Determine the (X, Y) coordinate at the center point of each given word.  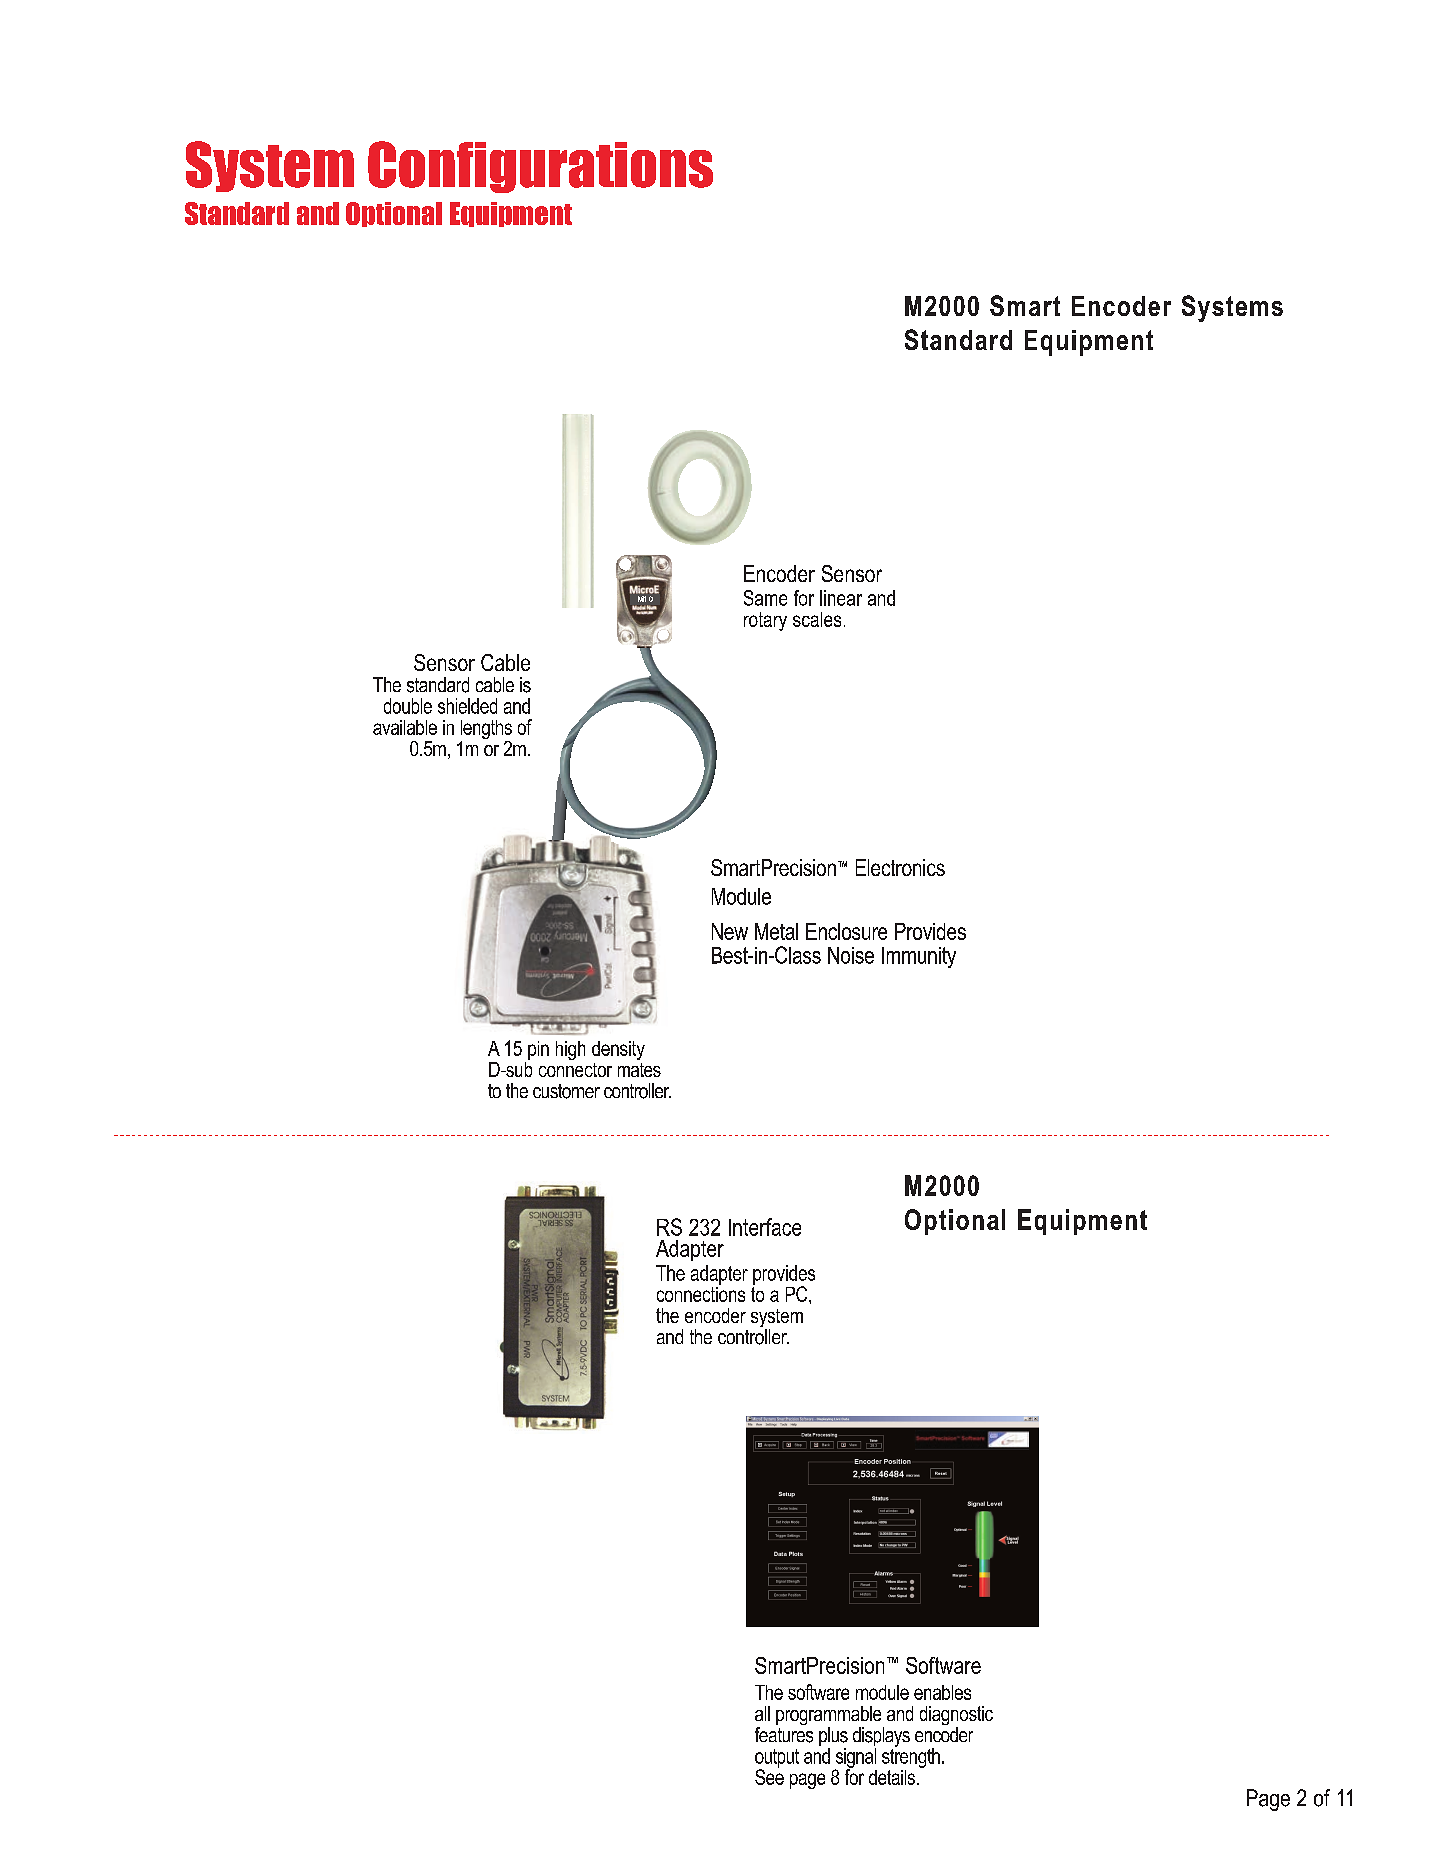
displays (881, 1738)
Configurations (540, 167)
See (769, 1776)
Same (765, 598)
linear (841, 598)
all (762, 1713)
